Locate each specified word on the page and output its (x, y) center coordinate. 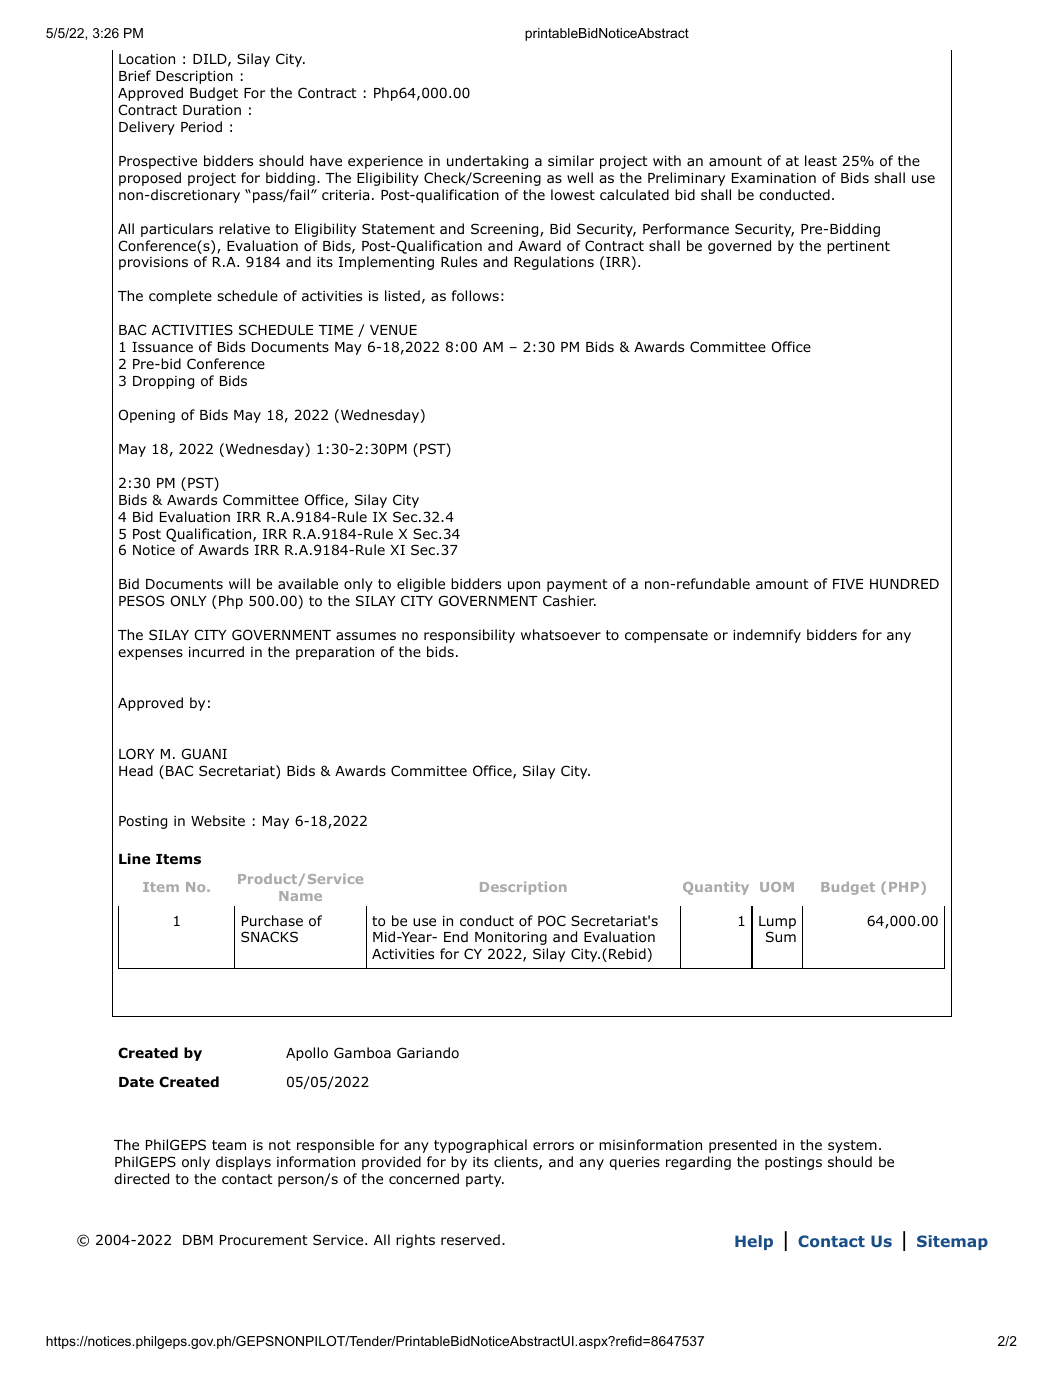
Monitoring (511, 938)
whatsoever (561, 635)
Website (218, 820)
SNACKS (269, 936)
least (821, 160)
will (239, 583)
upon (524, 586)
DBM (198, 1240)
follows (475, 296)
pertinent (858, 247)
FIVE (848, 584)
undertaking (487, 162)
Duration (212, 110)
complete (180, 297)
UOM (777, 887)
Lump (777, 922)
